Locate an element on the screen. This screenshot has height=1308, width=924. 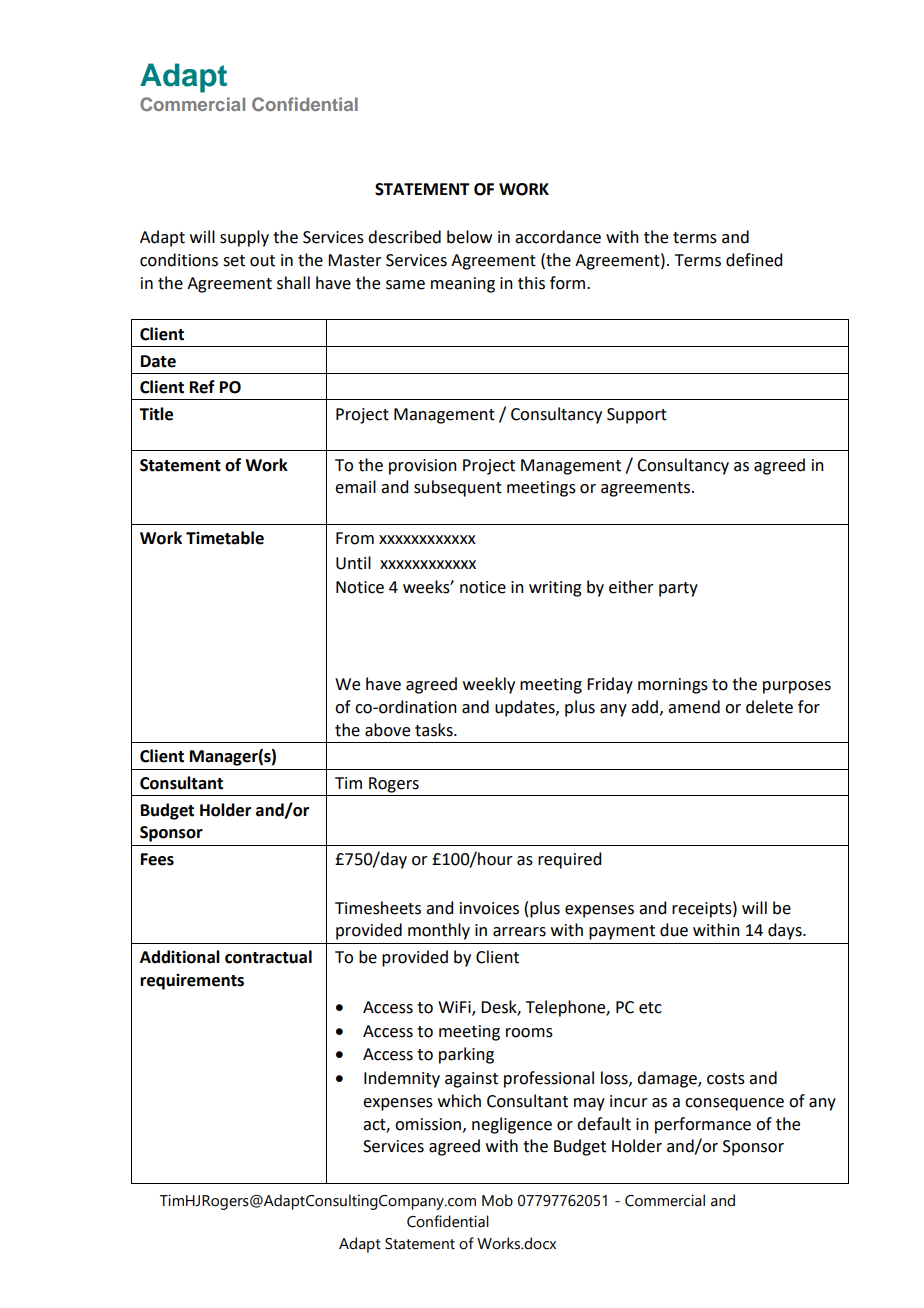
omission is located at coordinates (429, 1125).
